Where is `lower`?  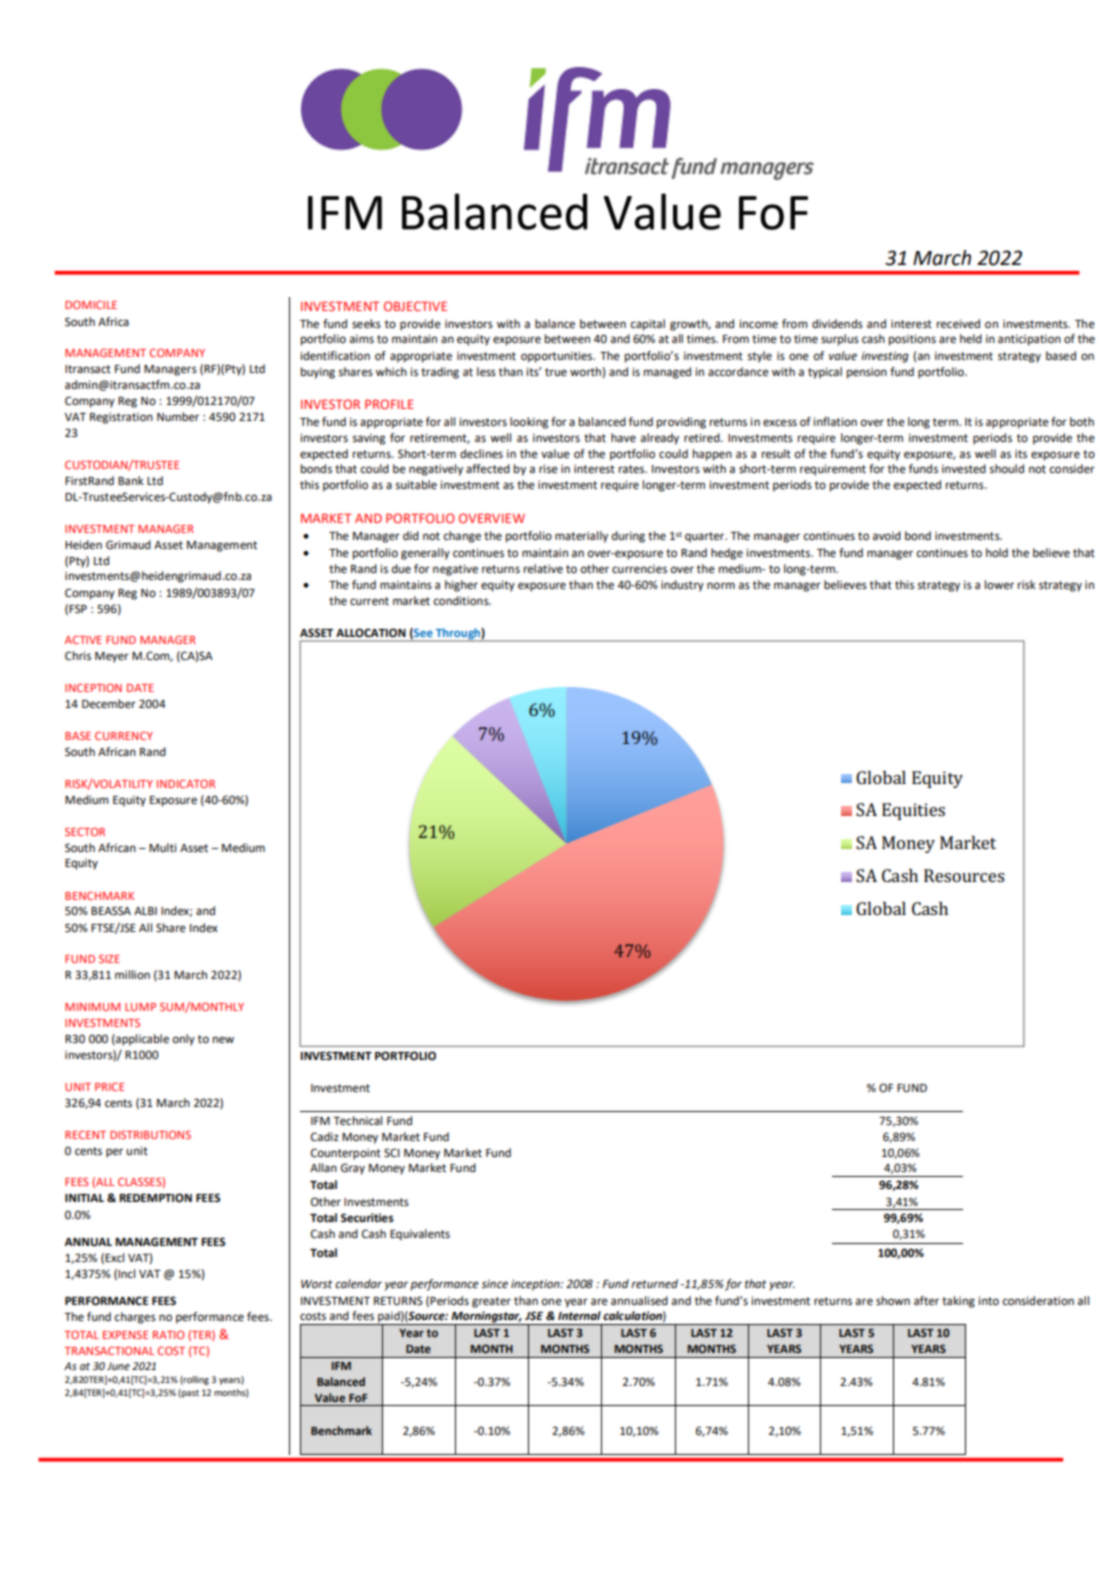 lower is located at coordinates (999, 585).
